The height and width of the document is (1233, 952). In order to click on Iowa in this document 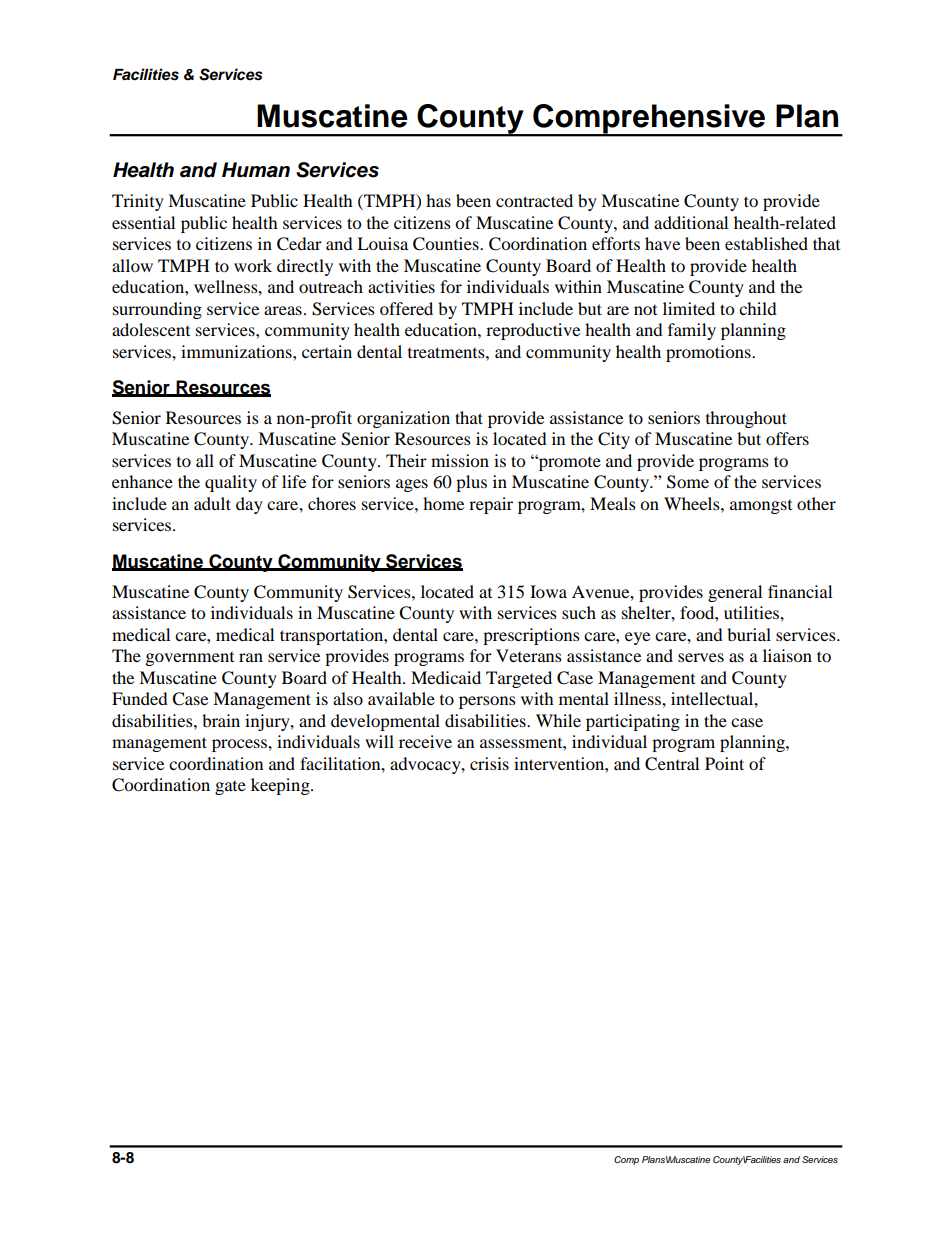, I will do `click(548, 591)`.
